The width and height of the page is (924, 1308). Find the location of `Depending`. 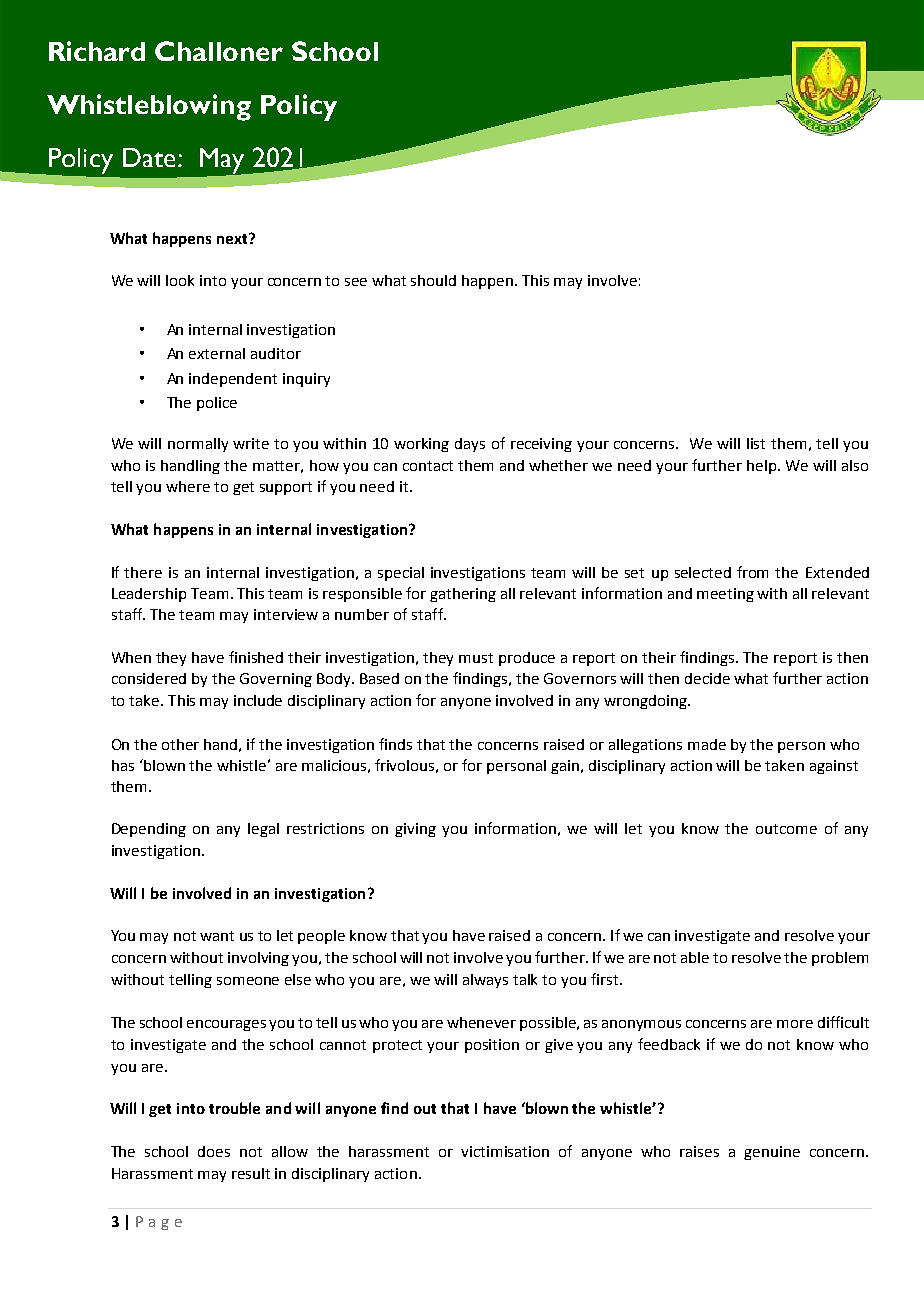

Depending is located at coordinates (149, 830).
